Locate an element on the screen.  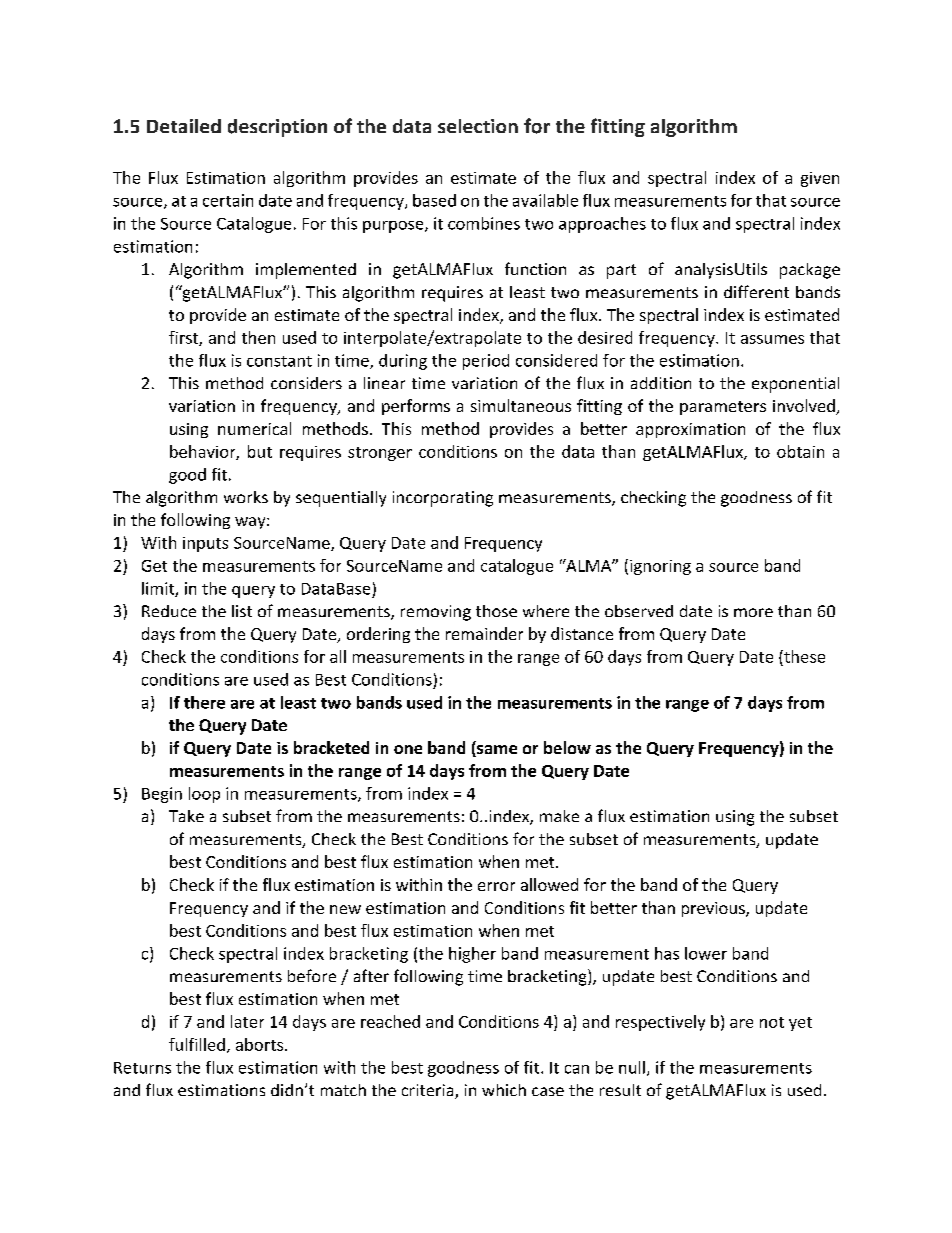
constant is located at coordinates (279, 361).
